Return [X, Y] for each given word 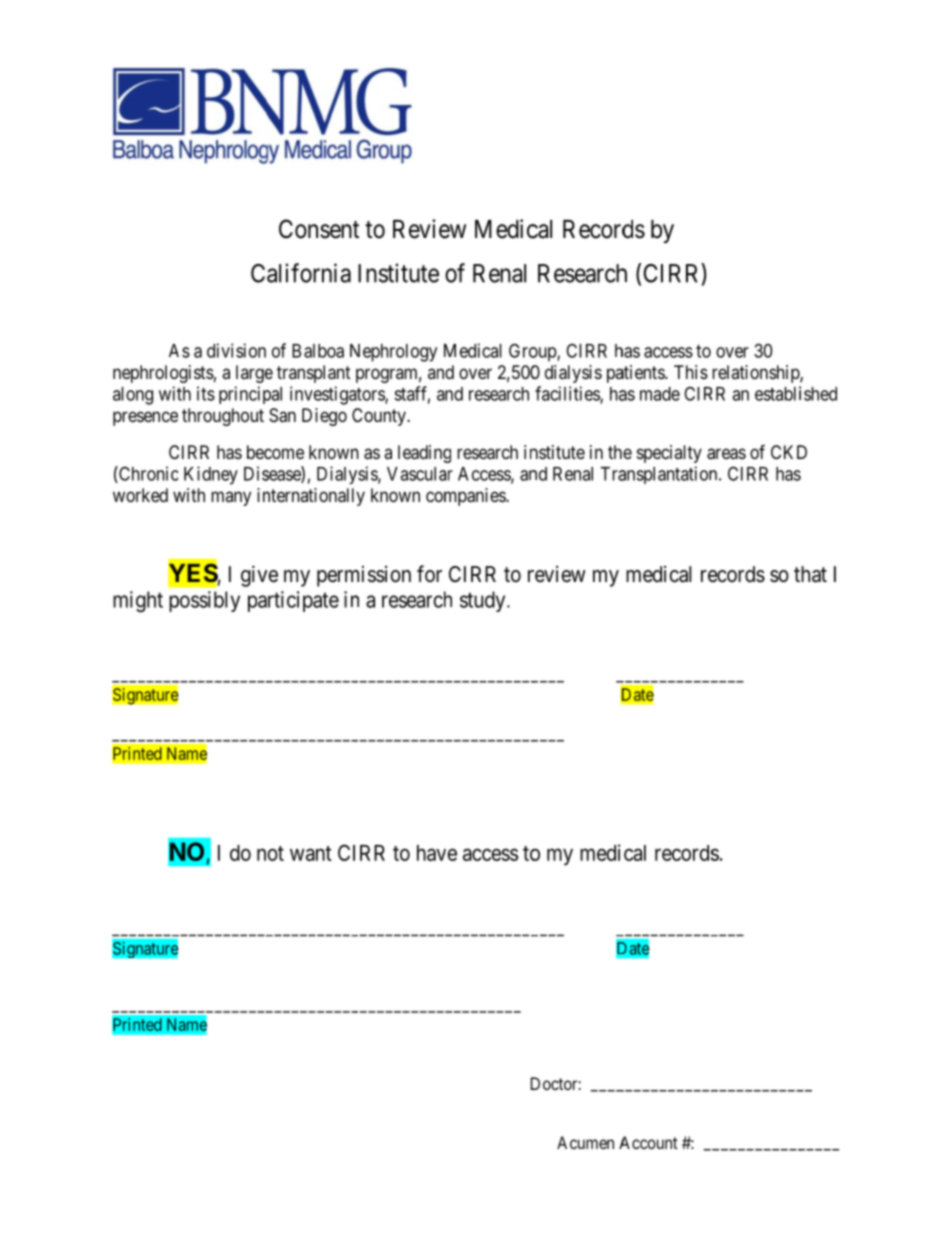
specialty [669, 454]
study [484, 601]
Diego [324, 417]
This [691, 372]
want [311, 853]
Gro [523, 350]
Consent [319, 229]
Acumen [585, 1142]
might [138, 601]
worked [140, 495]
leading [424, 454]
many [231, 498]
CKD [789, 452]
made [660, 394]
